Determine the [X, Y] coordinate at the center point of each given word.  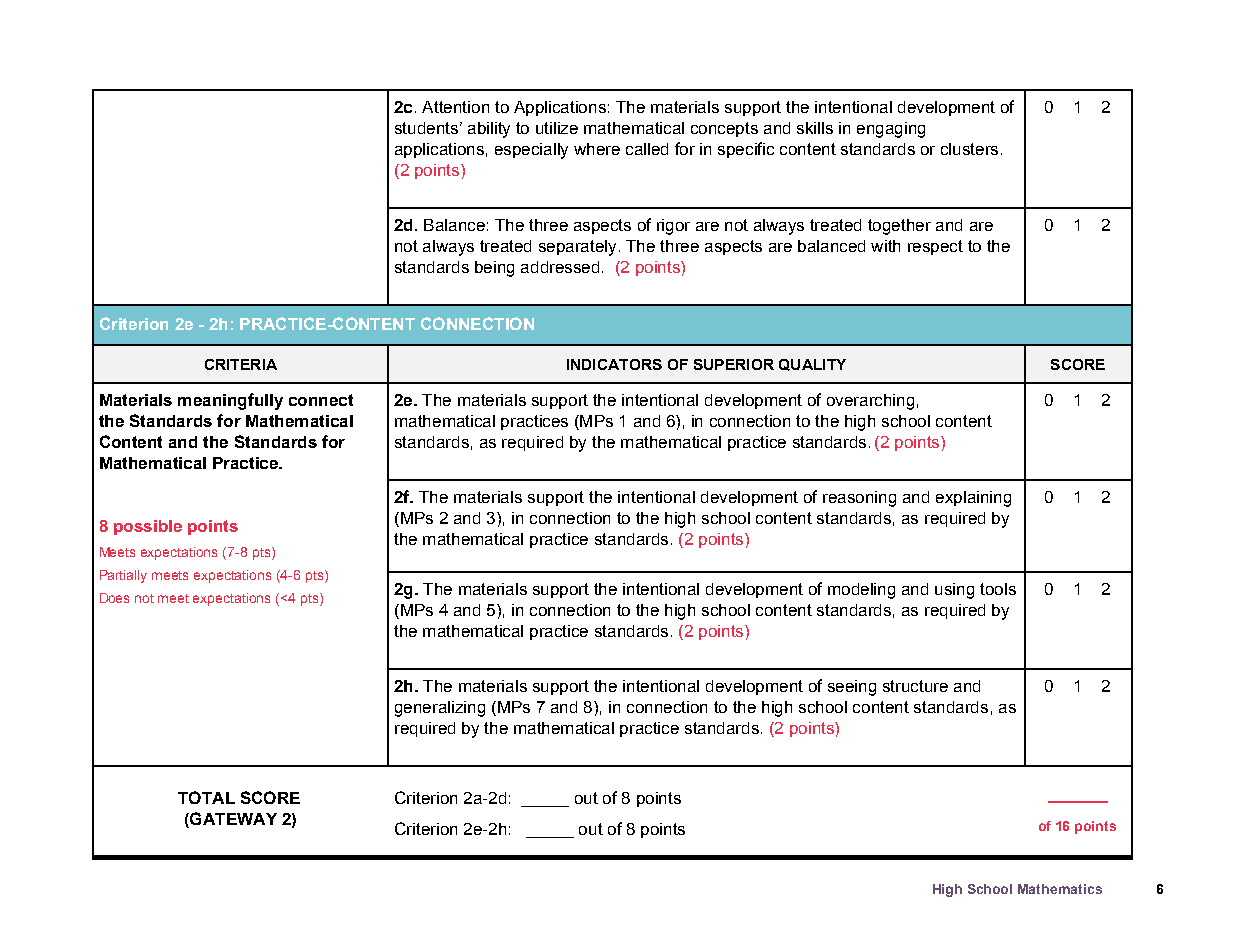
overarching [870, 402]
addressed [560, 267]
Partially [123, 576]
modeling [861, 591]
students [426, 128]
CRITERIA [241, 364]
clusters [969, 149]
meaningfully [230, 401]
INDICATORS [614, 364]
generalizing [440, 709]
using [954, 591]
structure [915, 686]
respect [935, 247]
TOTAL [206, 797]
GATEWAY [232, 818]
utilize [557, 128]
